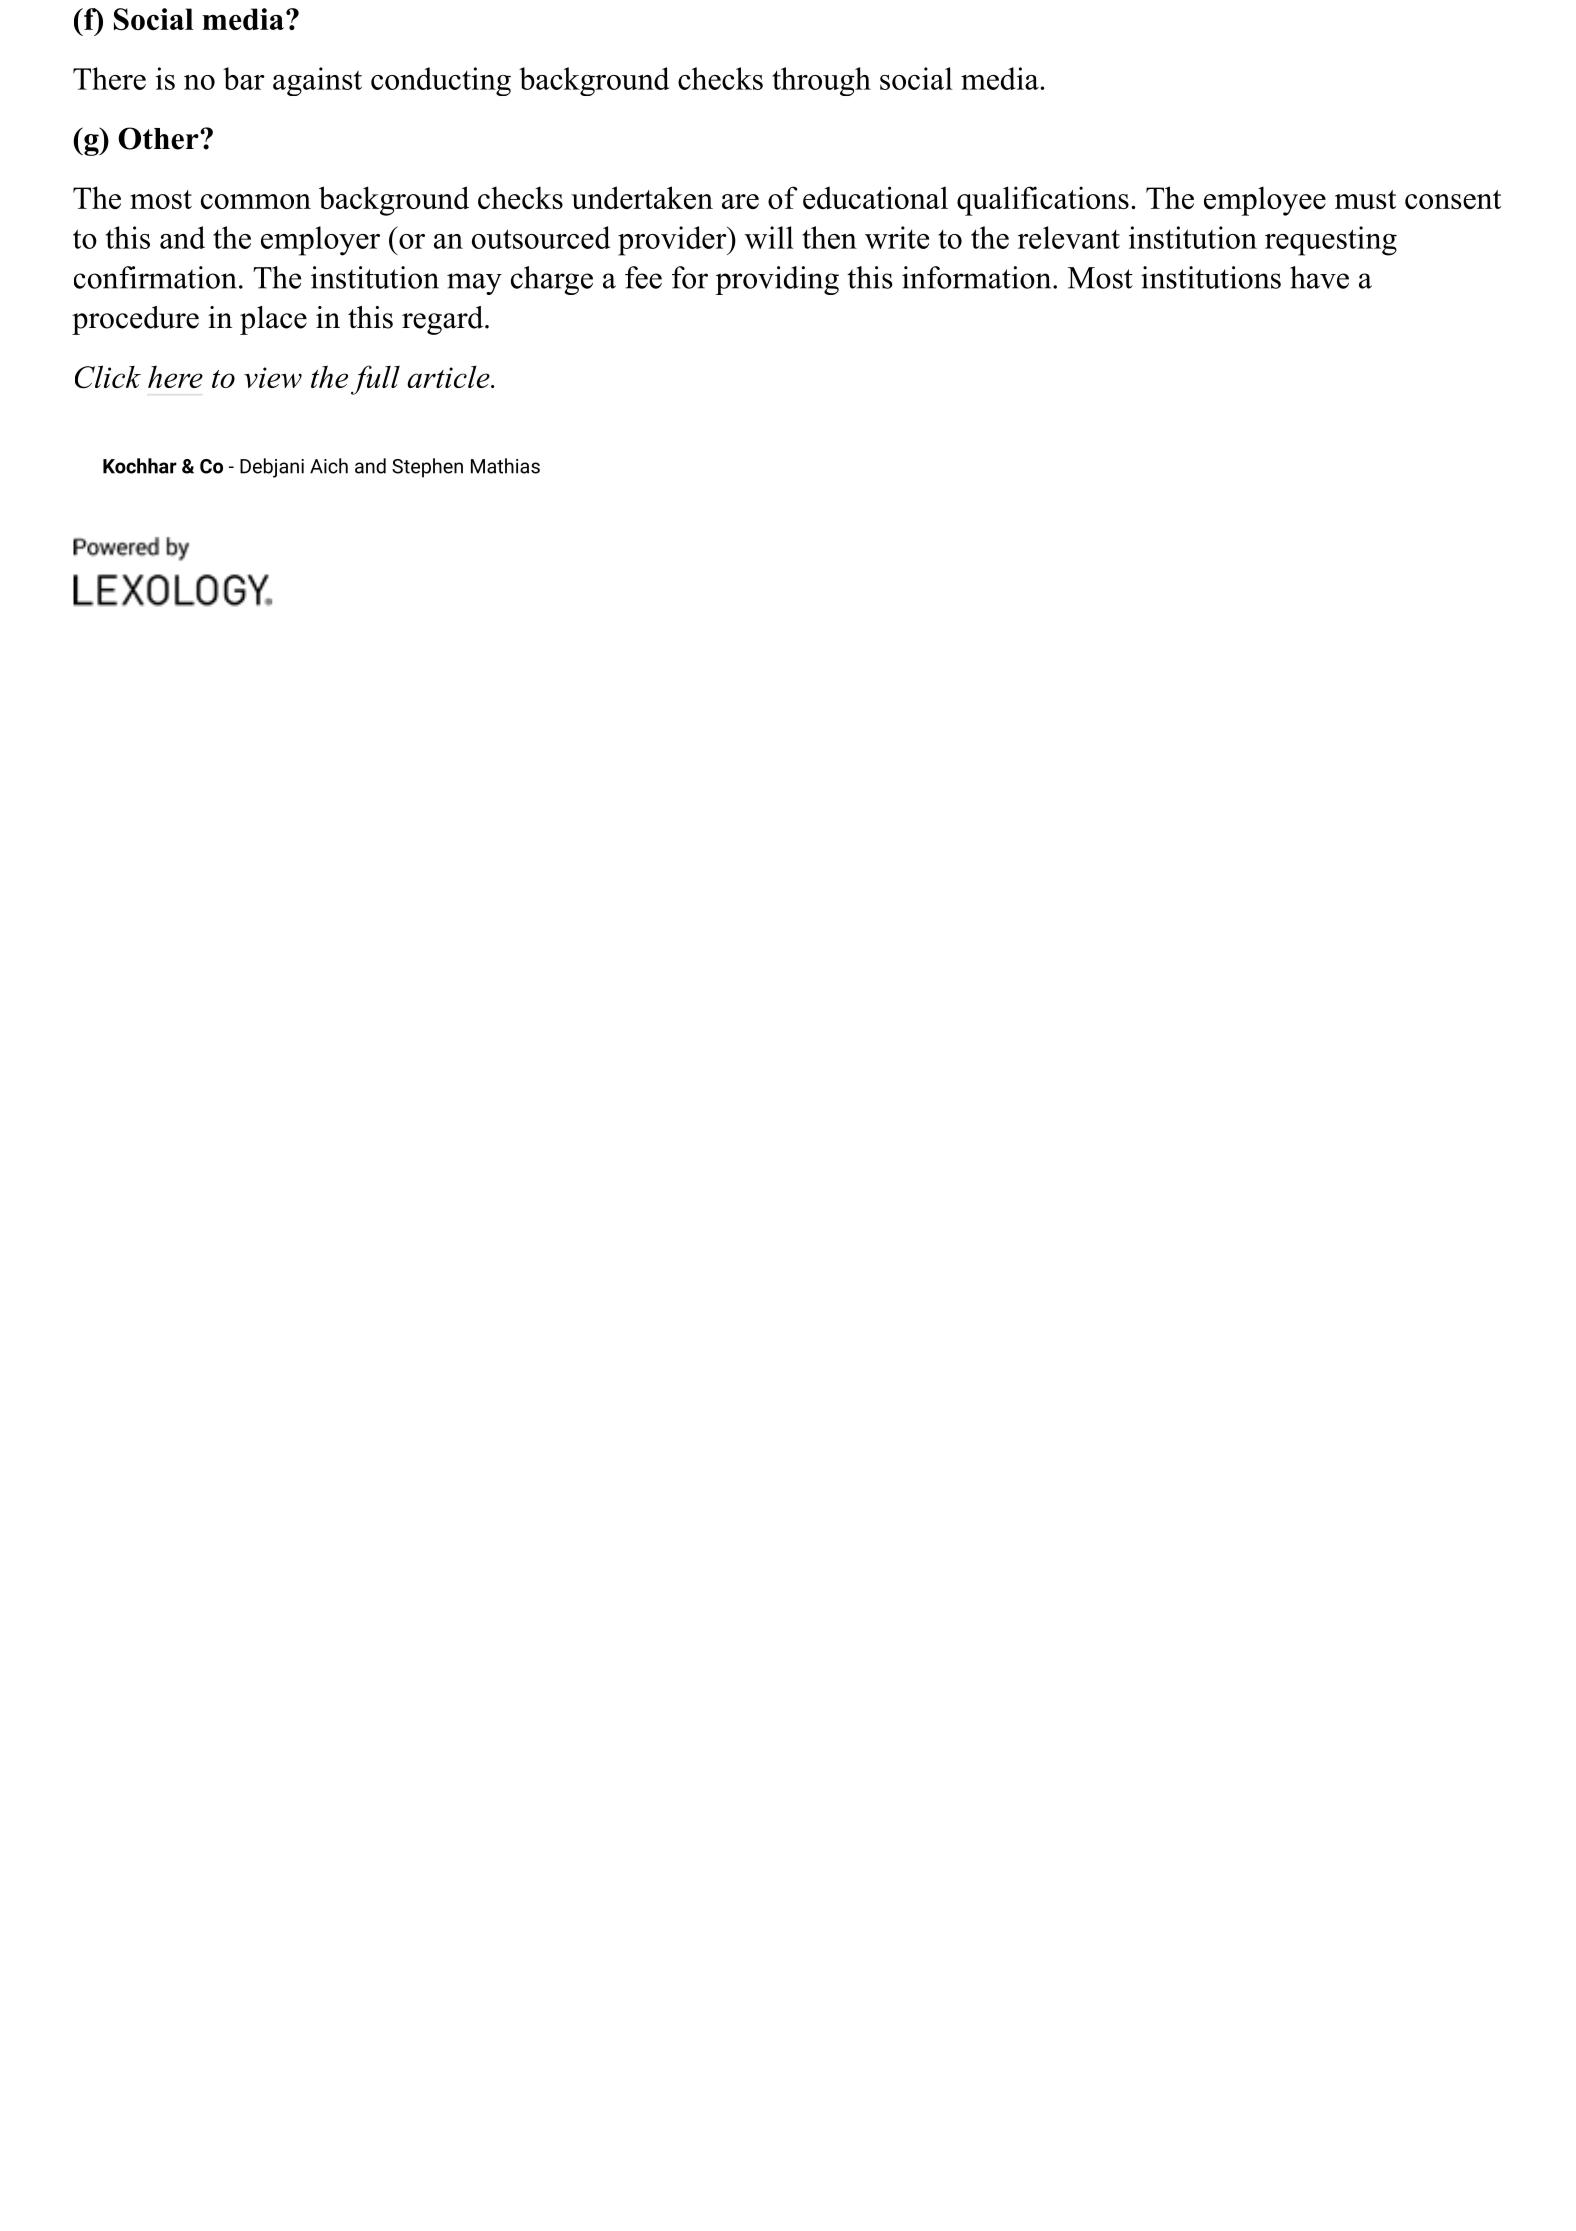  I want to click on Stephen, so click(427, 468).
